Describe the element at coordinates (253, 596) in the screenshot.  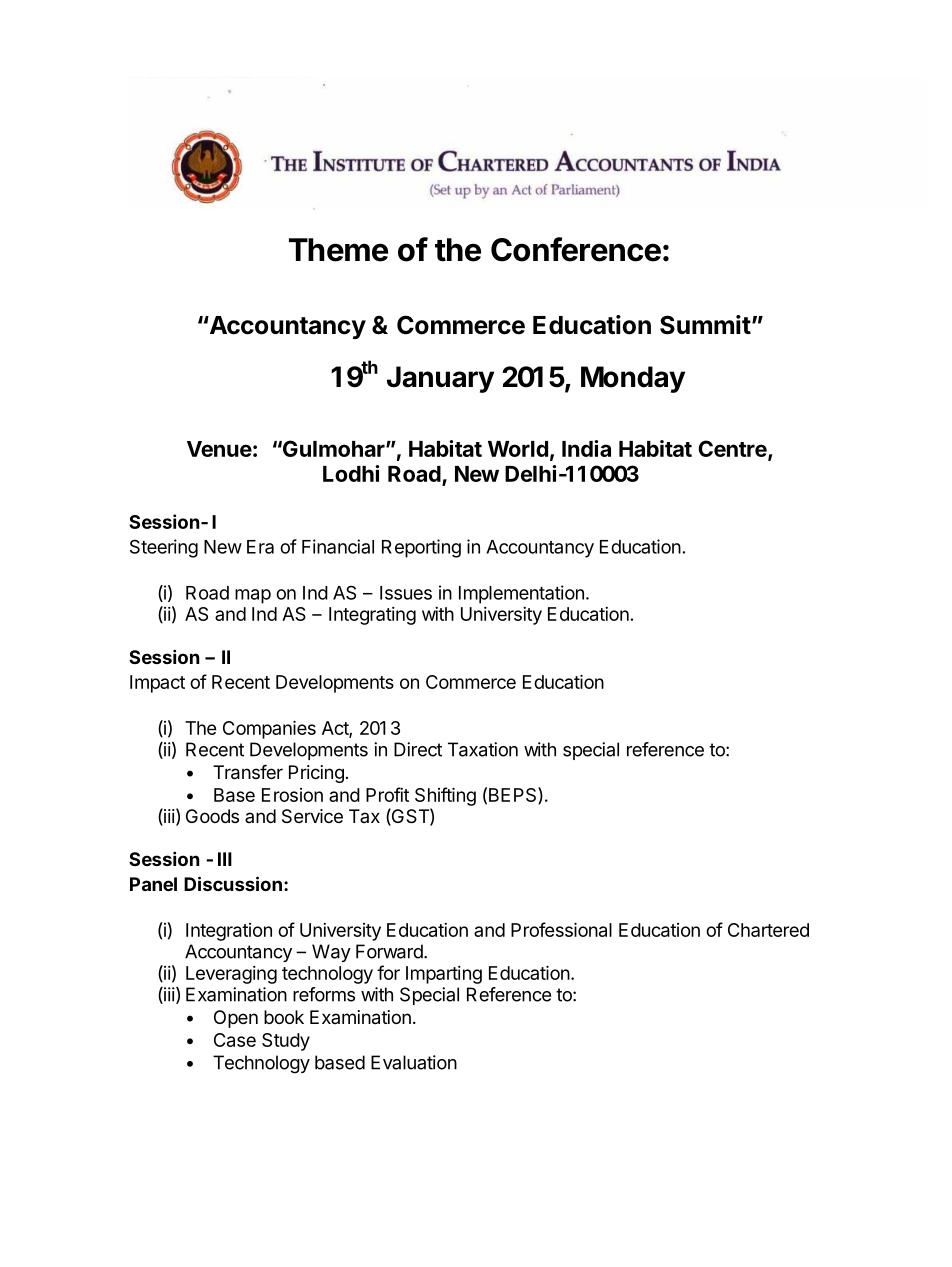
I see `map` at that location.
